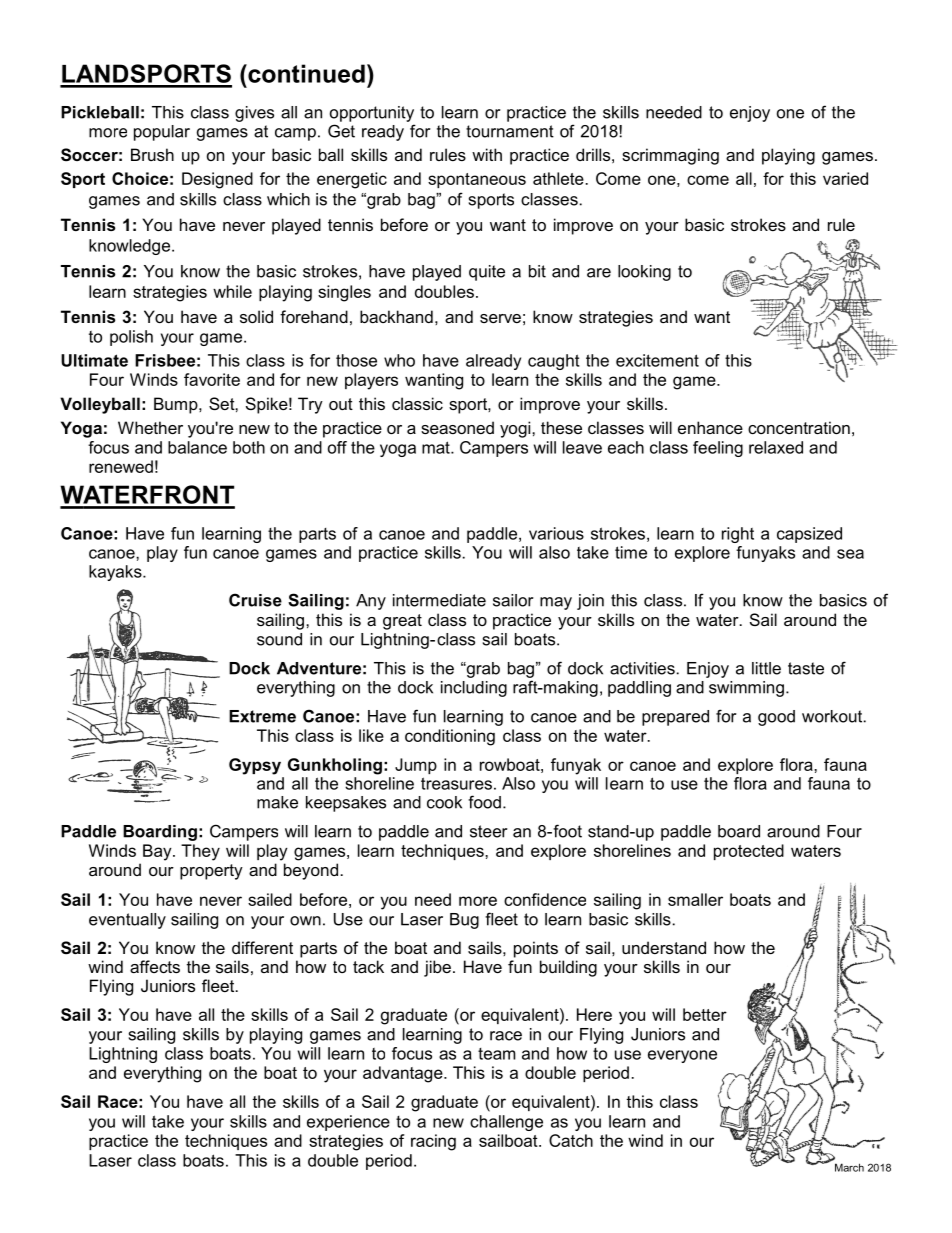 This screenshot has width=952, height=1233. What do you see at coordinates (232, 291) in the screenshot?
I see `while` at bounding box center [232, 291].
